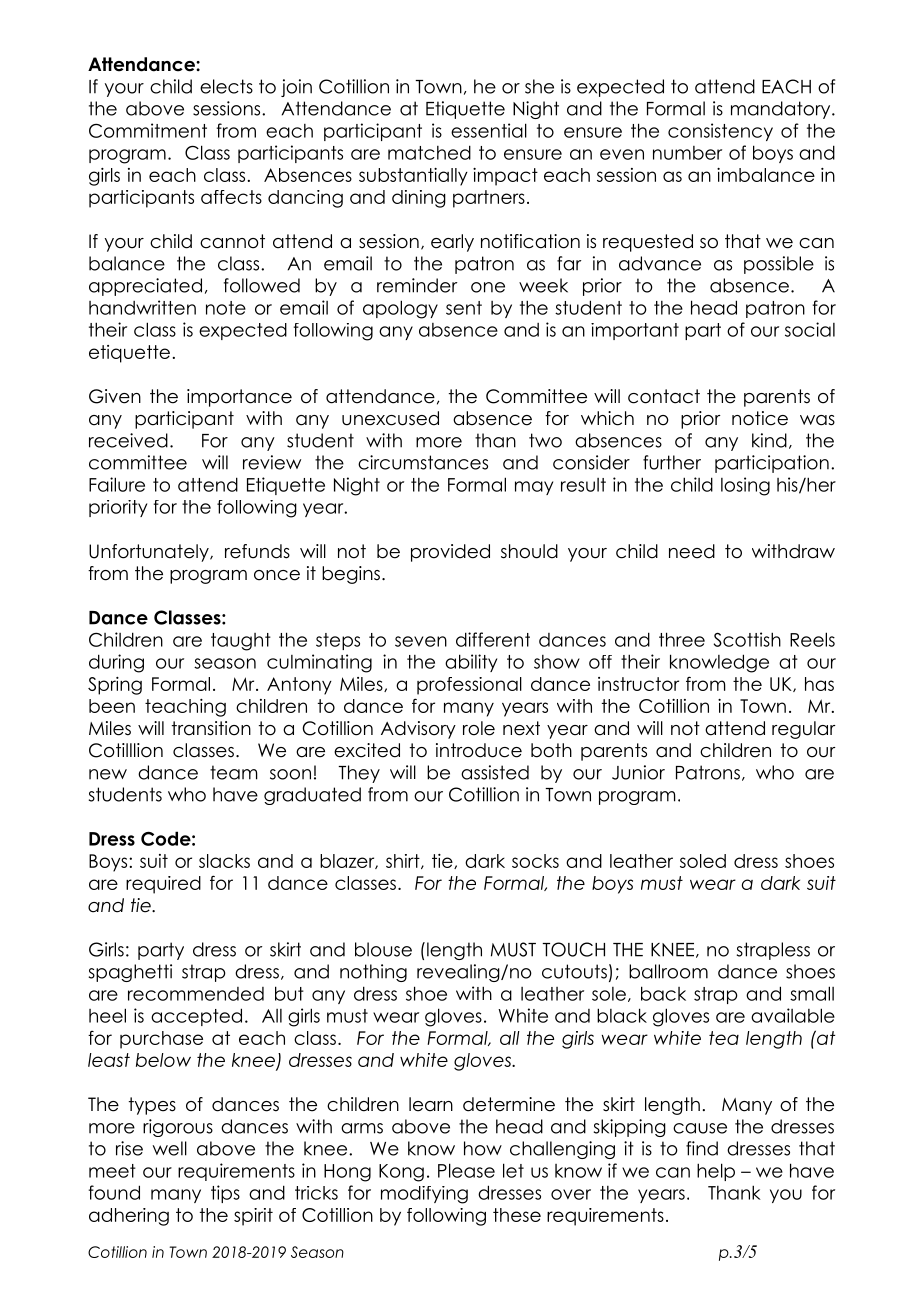 The width and height of the page is (924, 1308). I want to click on unexcused, so click(390, 418).
